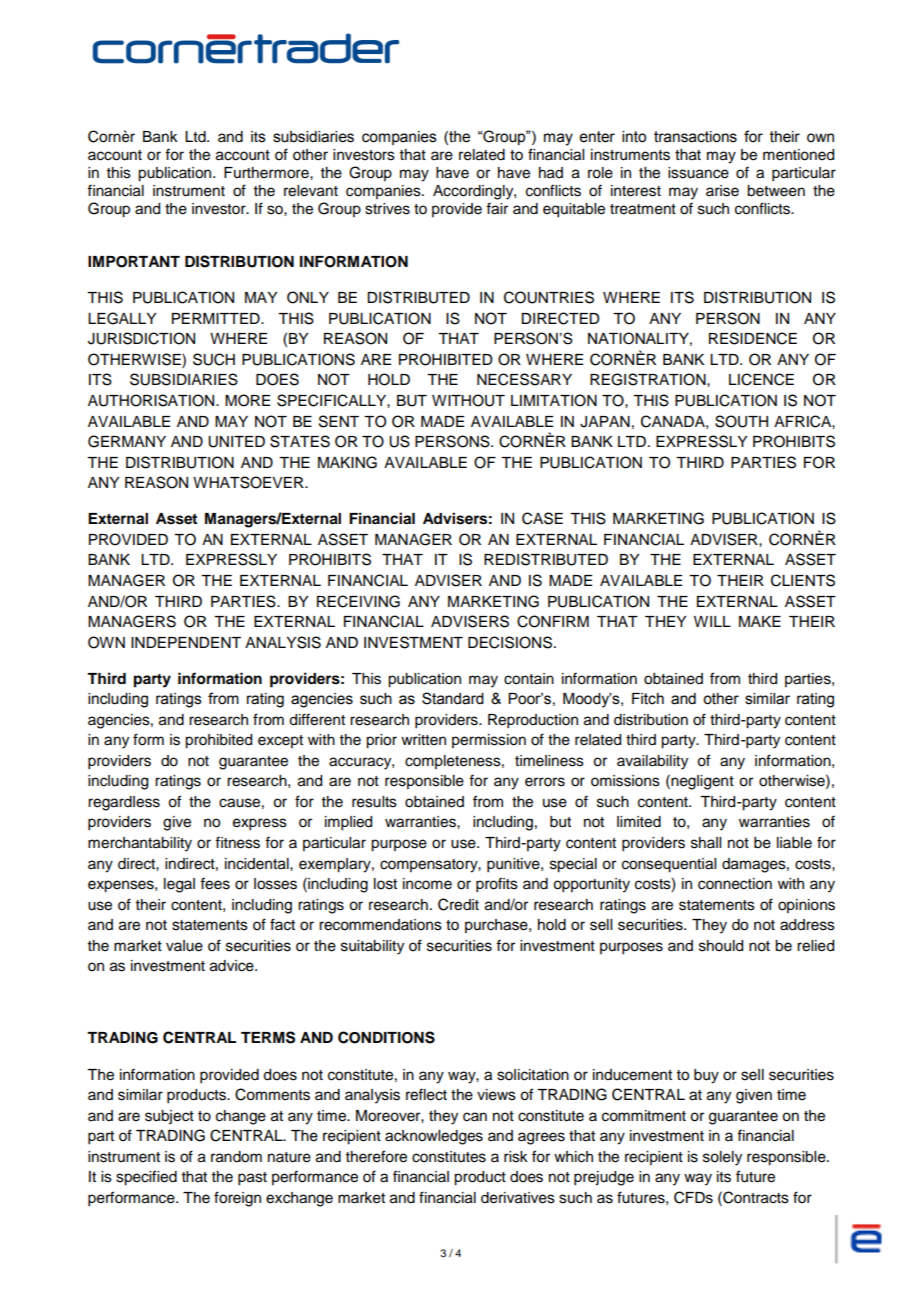  I want to click on risk, so click(516, 1157).
